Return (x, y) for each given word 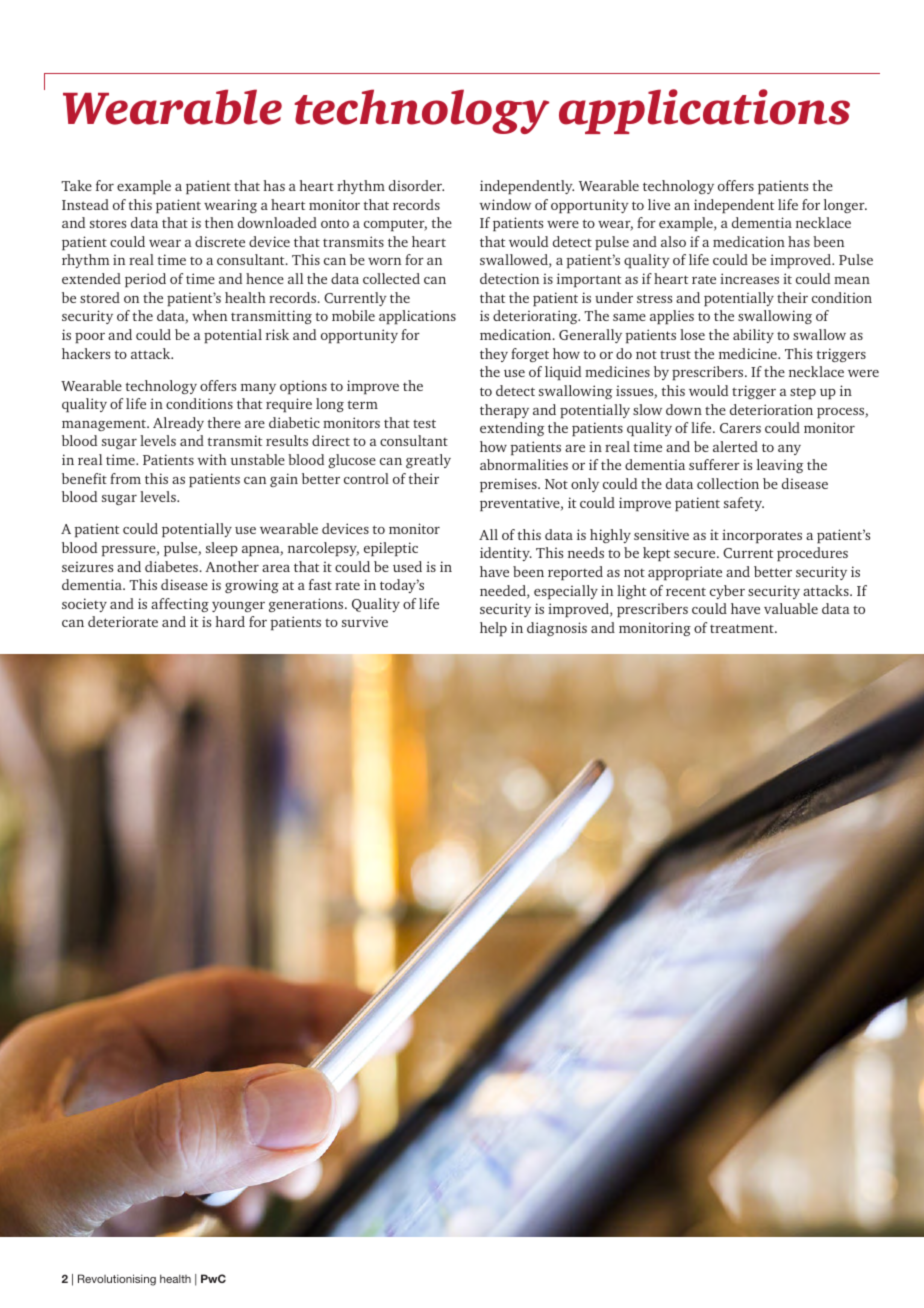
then (219, 222)
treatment (743, 628)
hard (230, 621)
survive (365, 622)
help (493, 629)
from (125, 478)
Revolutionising (117, 1280)
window (505, 204)
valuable (791, 608)
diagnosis (557, 629)
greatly (428, 461)
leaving (780, 466)
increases (749, 278)
